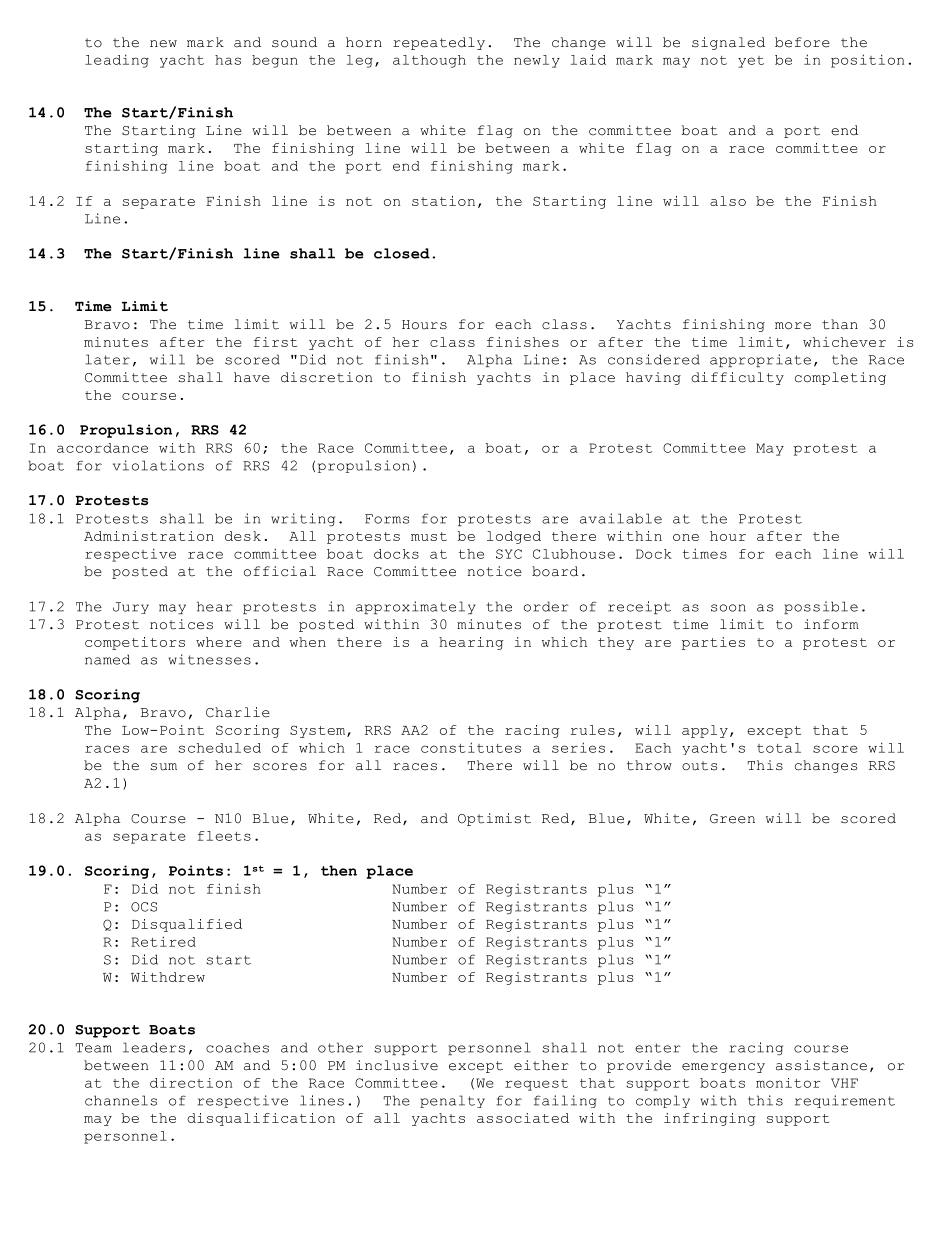 The width and height of the image is (952, 1233). Describe the element at coordinates (821, 607) in the image. I see `possible` at that location.
